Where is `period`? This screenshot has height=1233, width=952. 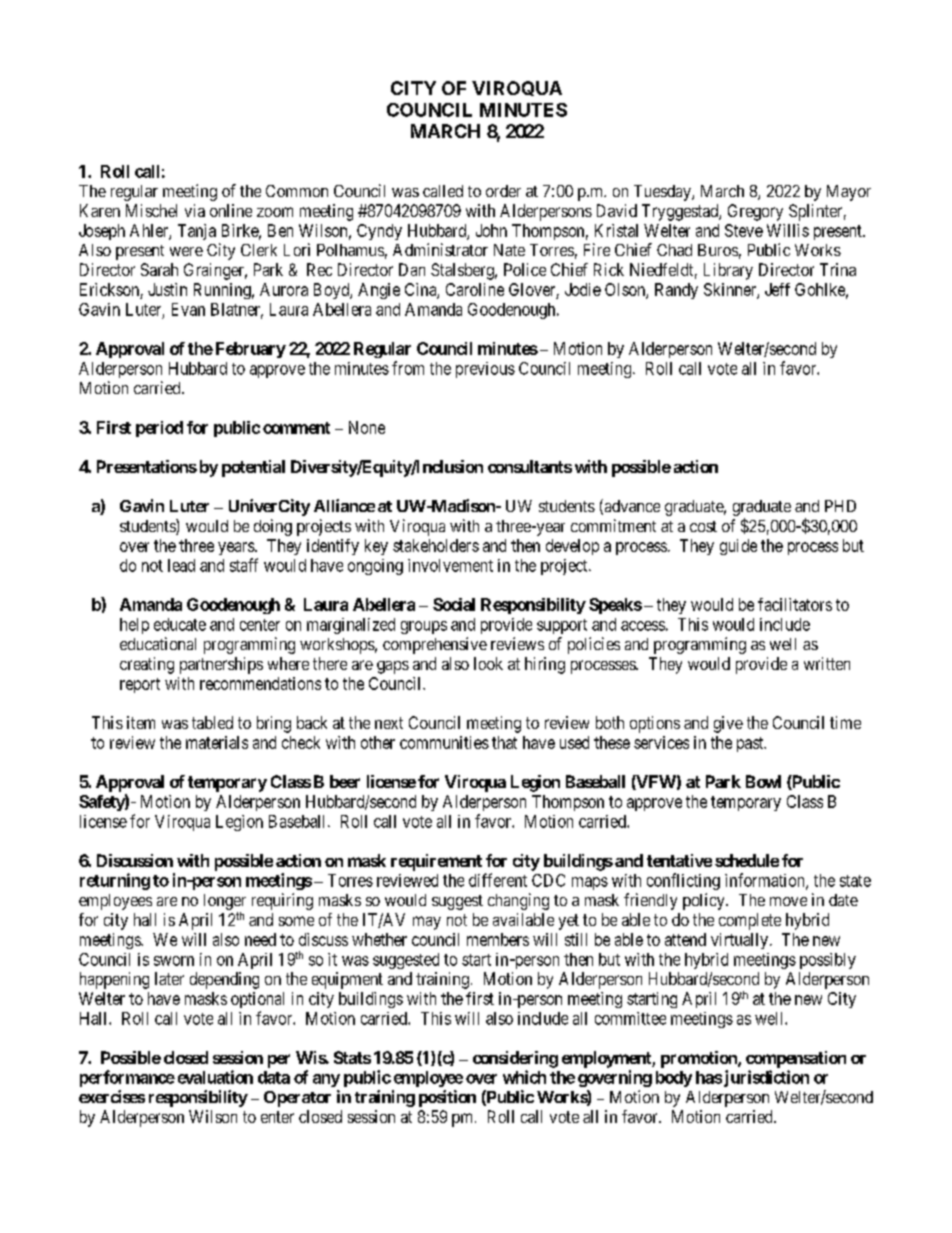 period is located at coordinates (159, 429).
